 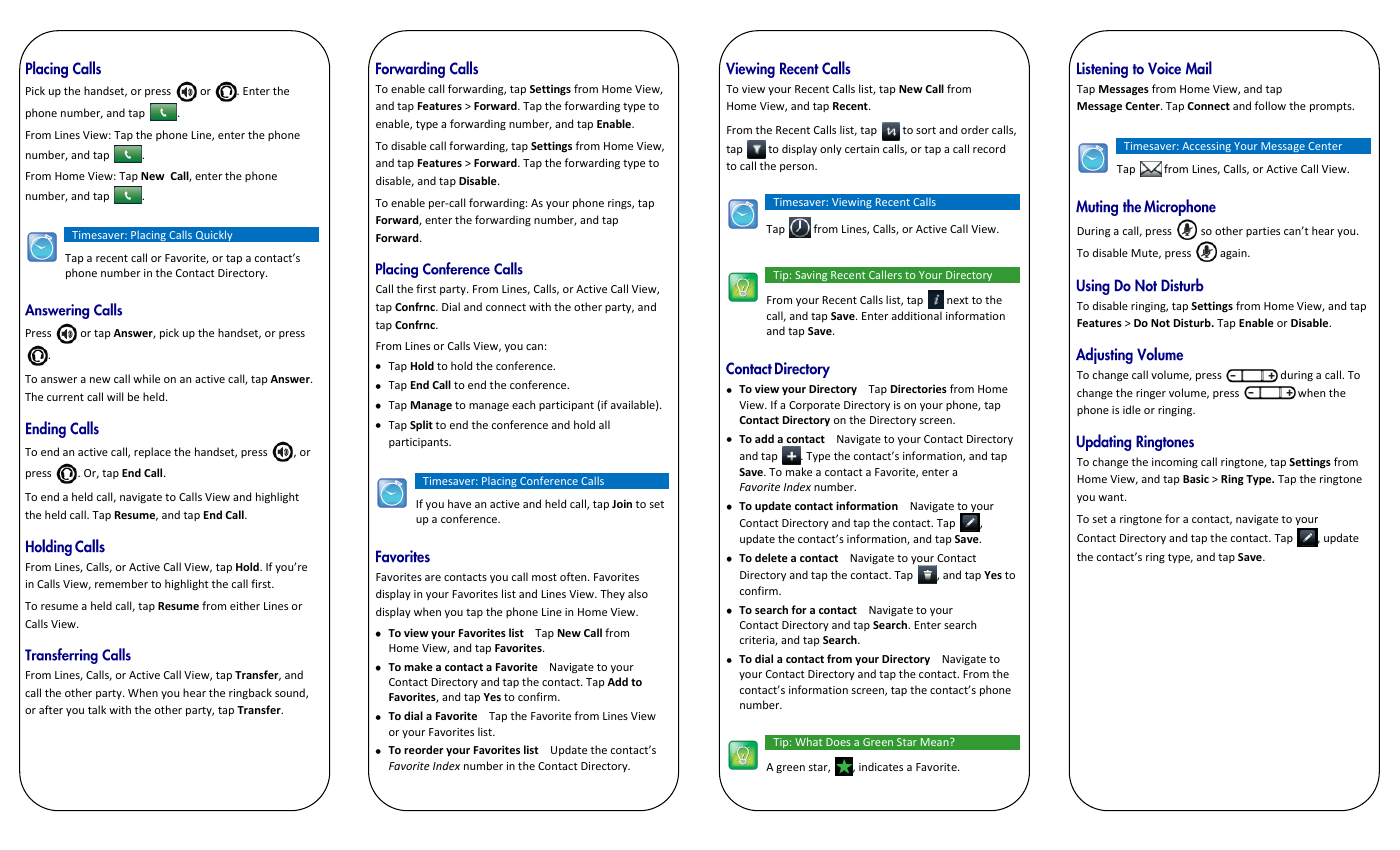 I want to click on follow, so click(x=1270, y=105).
